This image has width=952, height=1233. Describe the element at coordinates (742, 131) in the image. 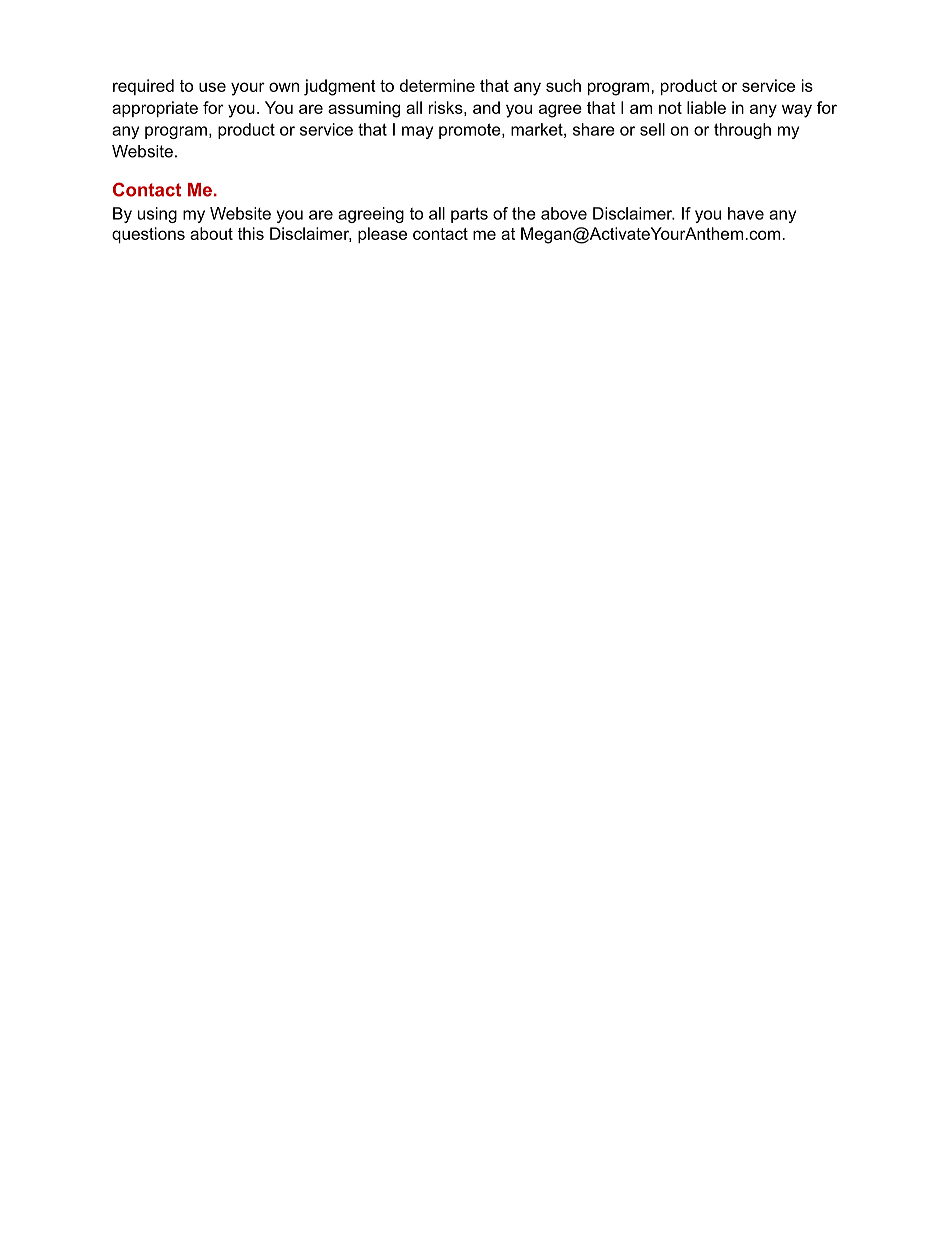

I see `through` at that location.
